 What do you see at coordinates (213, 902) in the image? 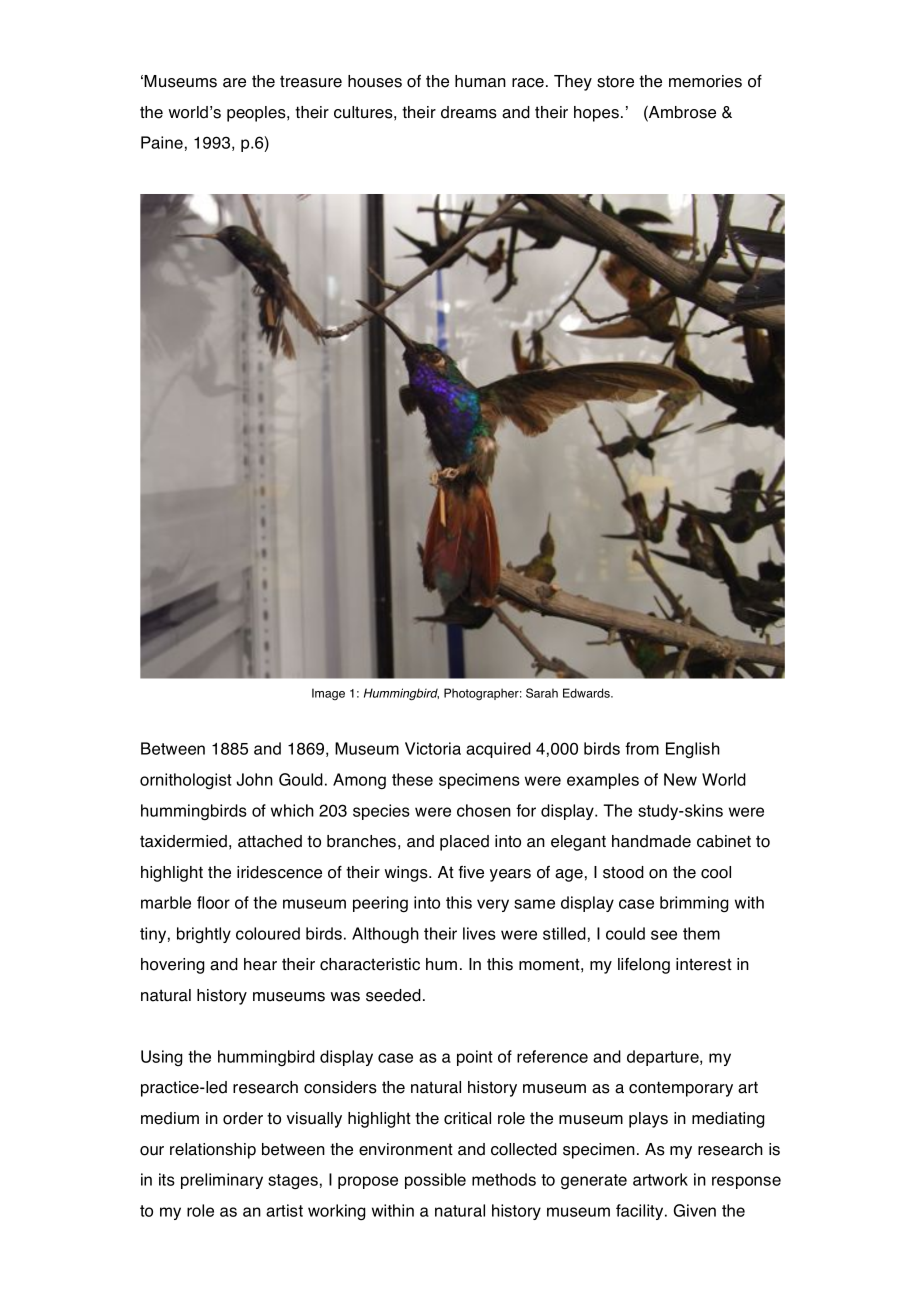
I see `floor` at bounding box center [213, 902].
